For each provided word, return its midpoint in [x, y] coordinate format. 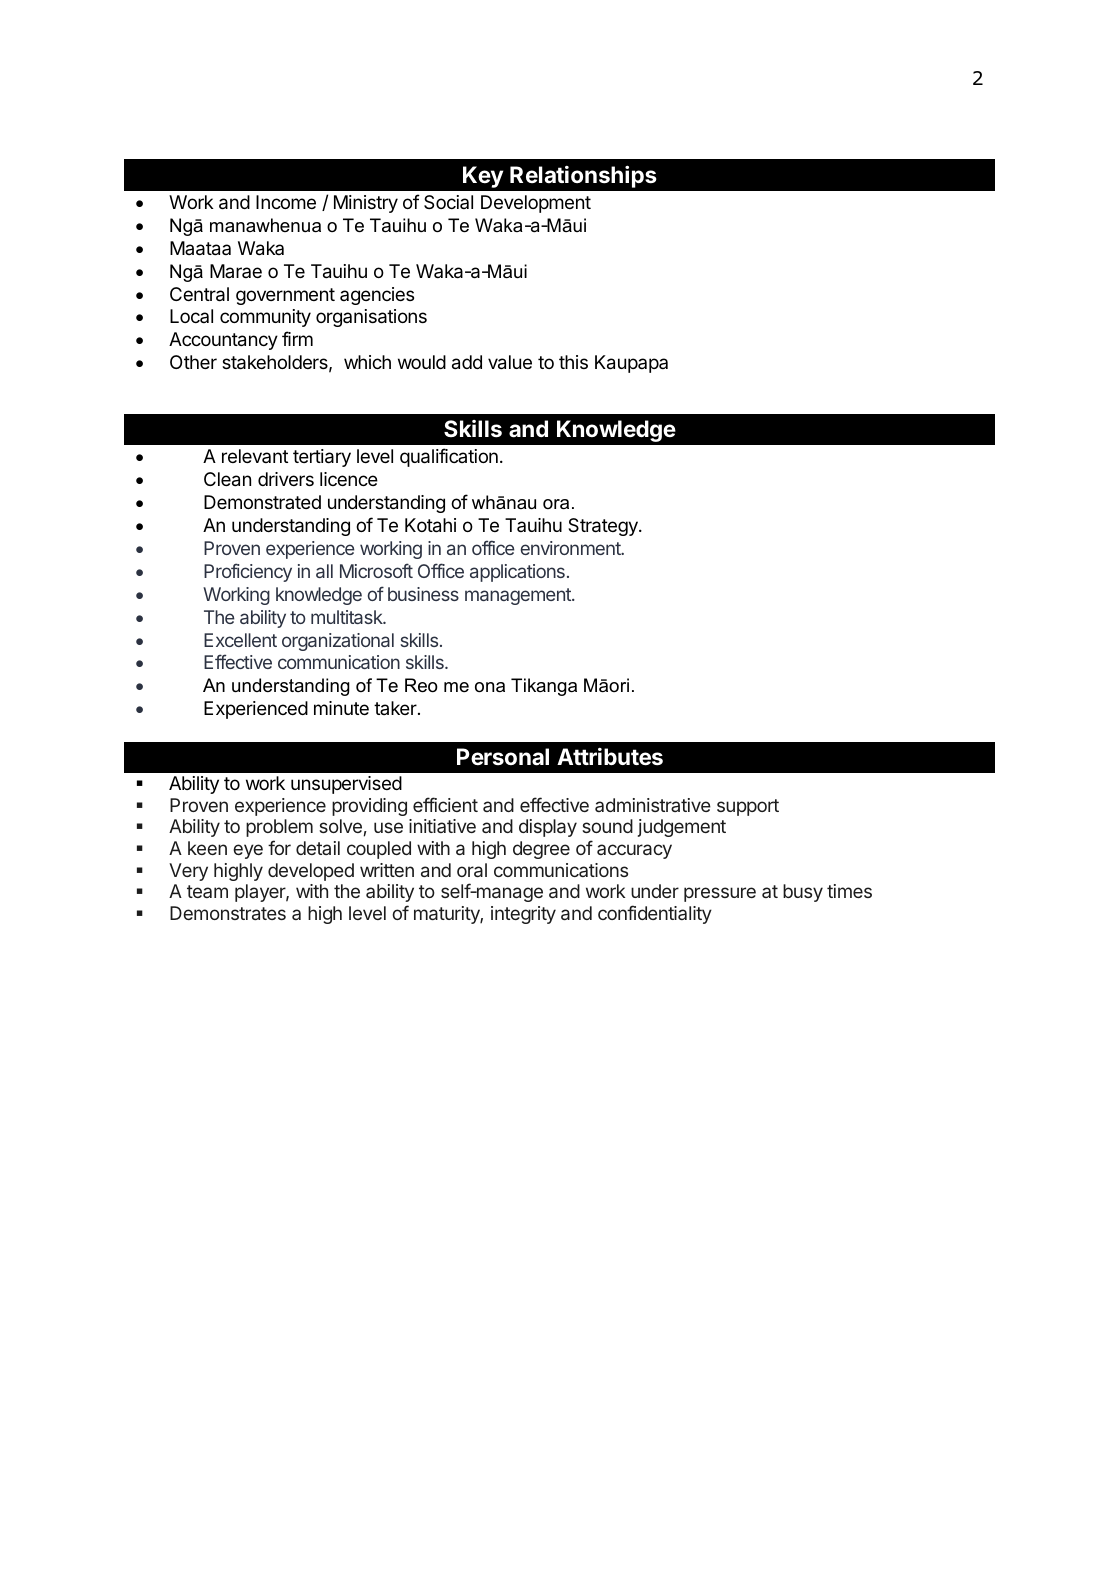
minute [341, 708]
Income [286, 202]
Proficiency [248, 572]
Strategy [604, 527]
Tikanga [544, 687]
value [510, 362]
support [748, 807]
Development [536, 204]
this [573, 362]
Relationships [583, 176]
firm [297, 338]
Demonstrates [228, 913]
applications [517, 573]
